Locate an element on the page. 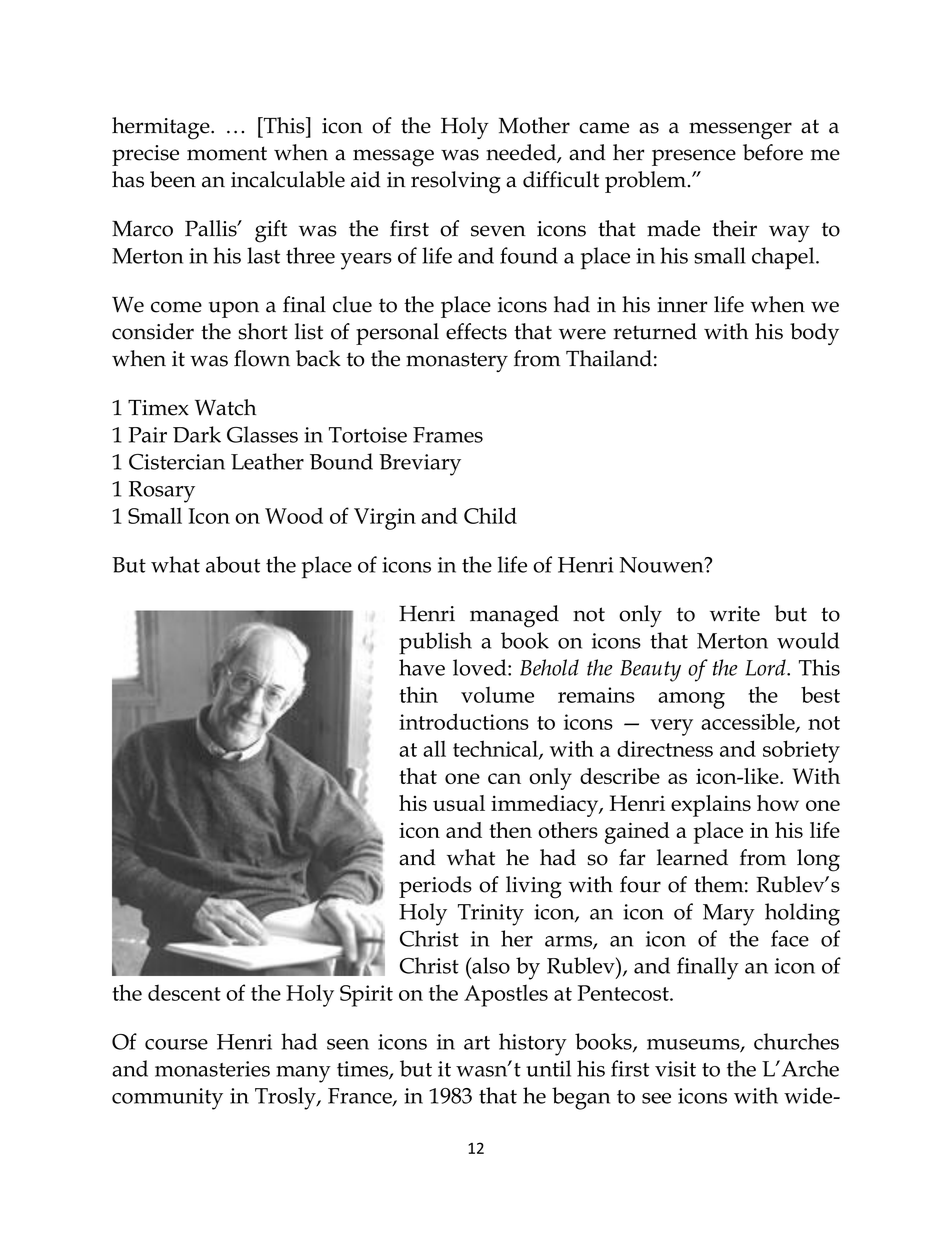  moment is located at coordinates (227, 153).
